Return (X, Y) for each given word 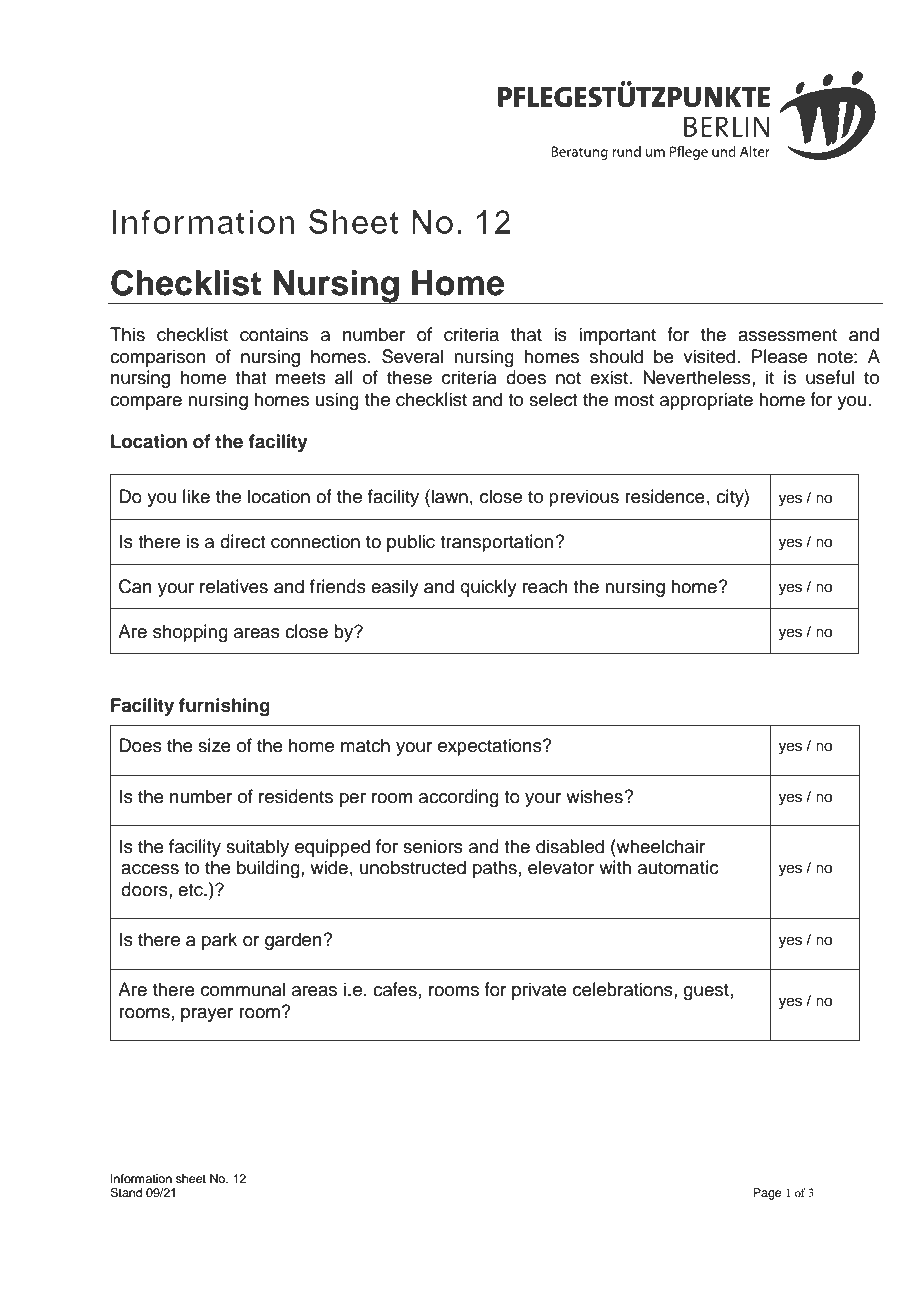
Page (767, 1194)
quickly (488, 588)
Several (412, 356)
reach (545, 586)
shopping (190, 633)
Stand (126, 1193)
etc (191, 890)
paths (495, 869)
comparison (158, 358)
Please (779, 356)
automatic (678, 867)
